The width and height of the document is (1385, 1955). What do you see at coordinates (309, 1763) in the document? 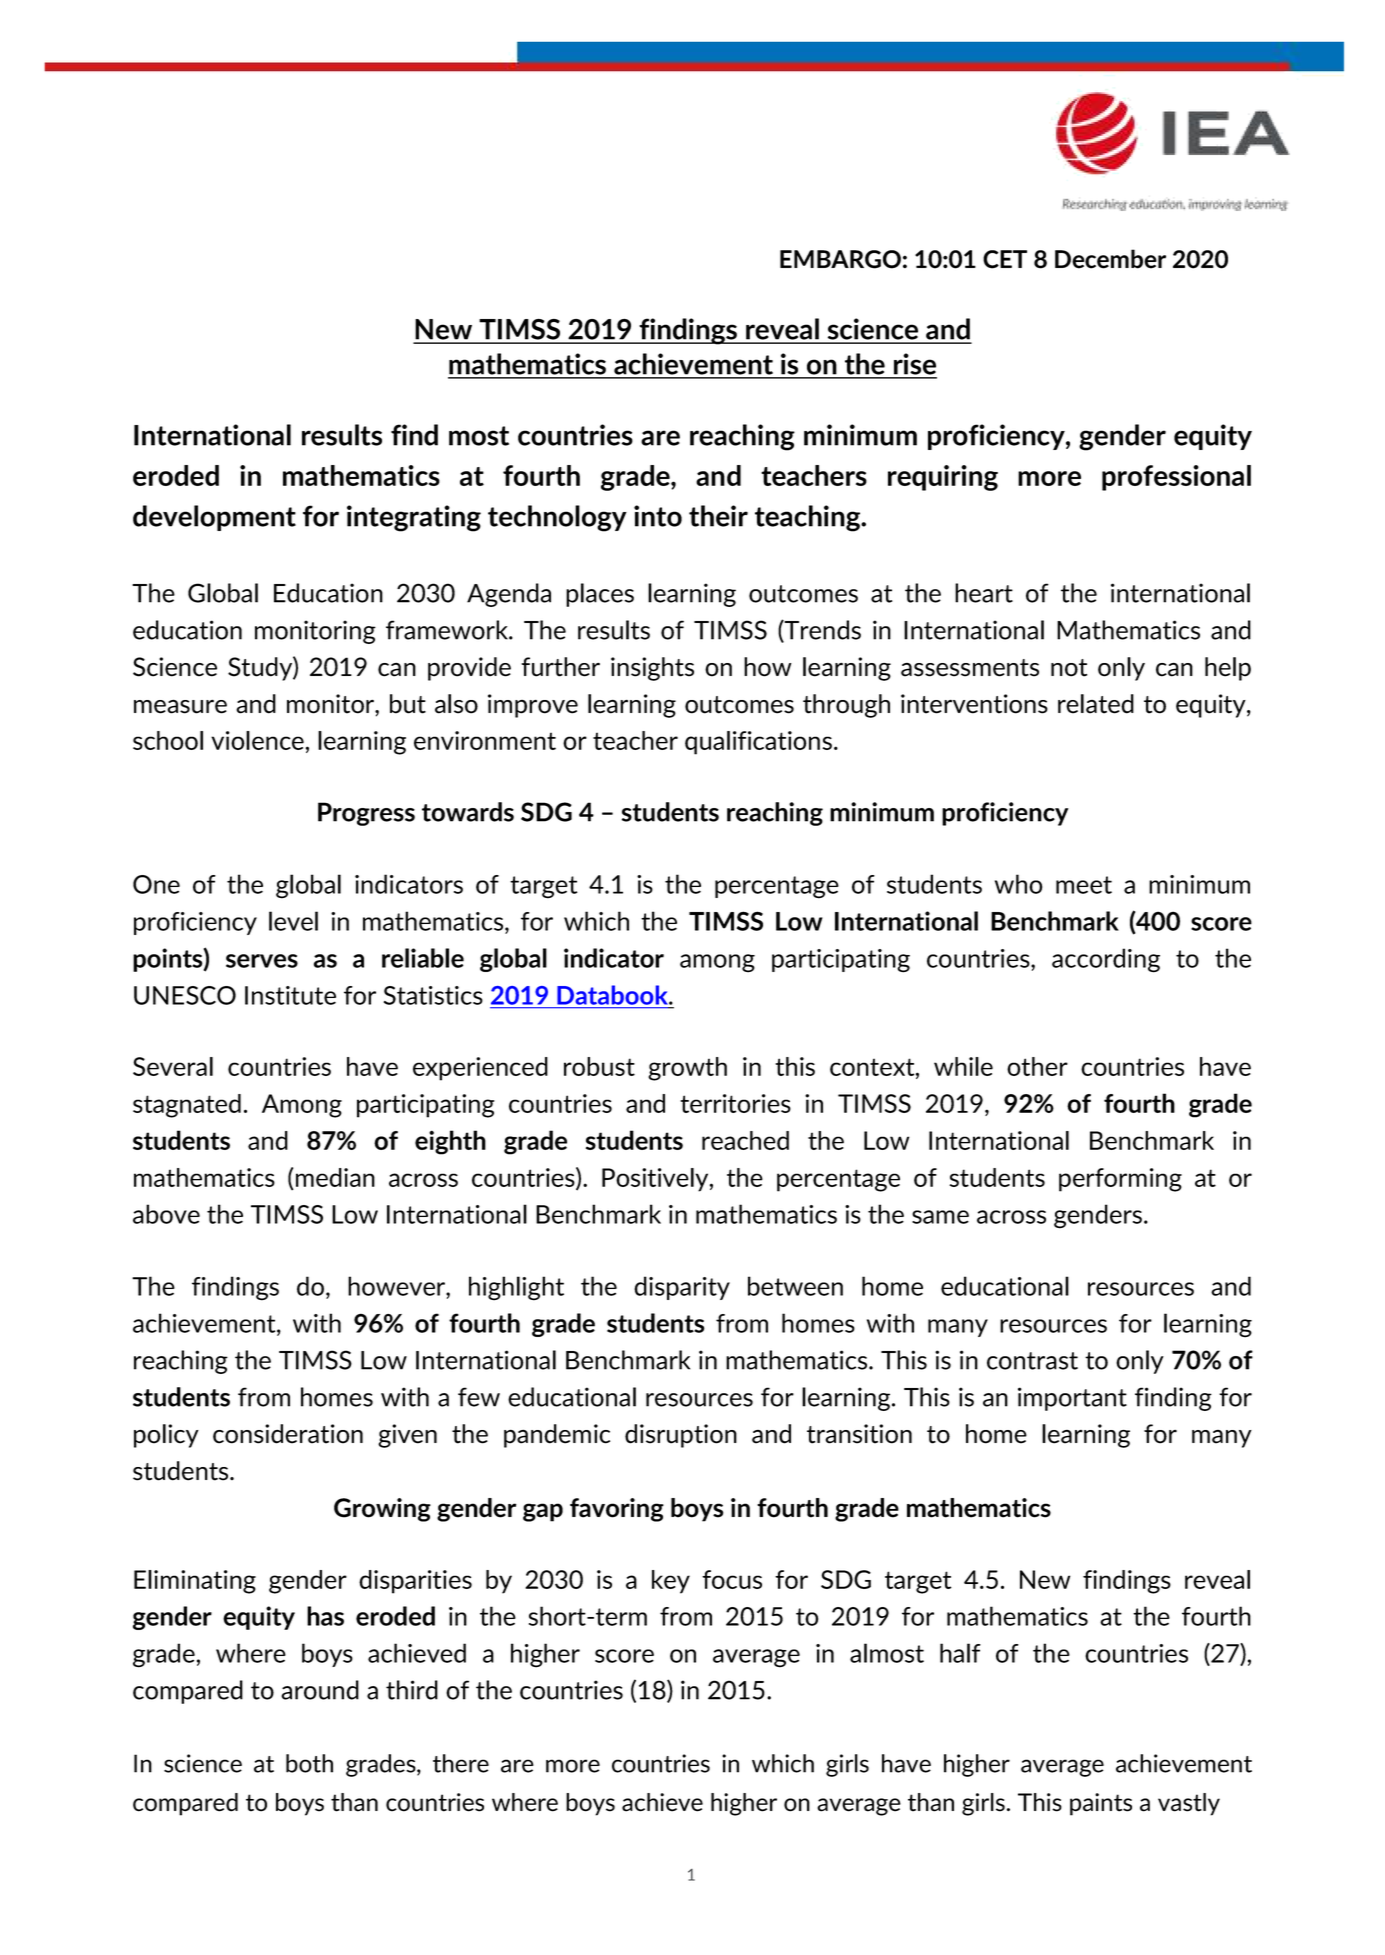
I see `both` at bounding box center [309, 1763].
